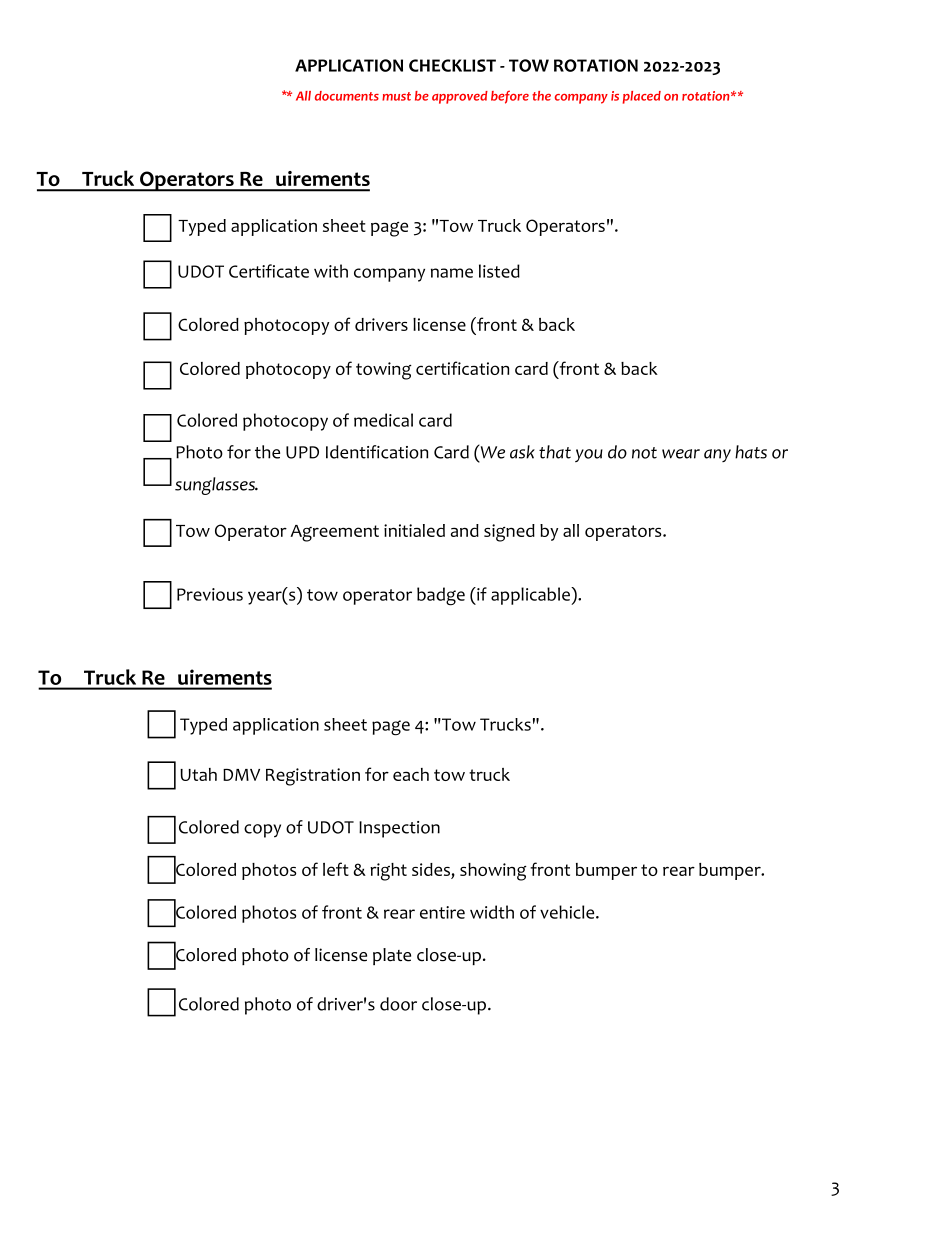 The height and width of the screenshot is (1233, 952). What do you see at coordinates (462, 368) in the screenshot?
I see `certification` at bounding box center [462, 368].
